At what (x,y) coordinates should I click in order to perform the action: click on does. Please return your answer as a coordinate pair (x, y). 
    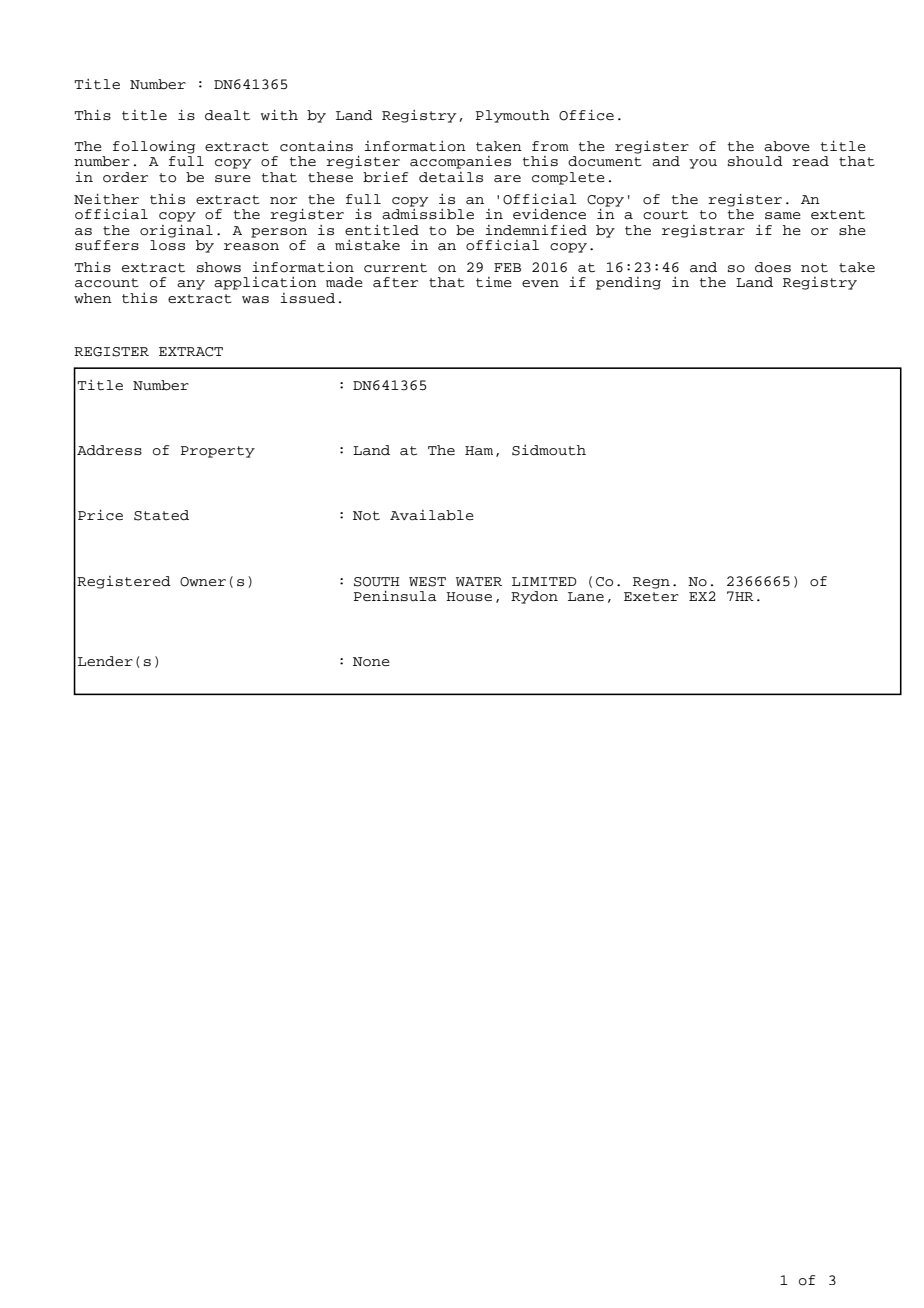
    Looking at the image, I should click on (773, 267).
